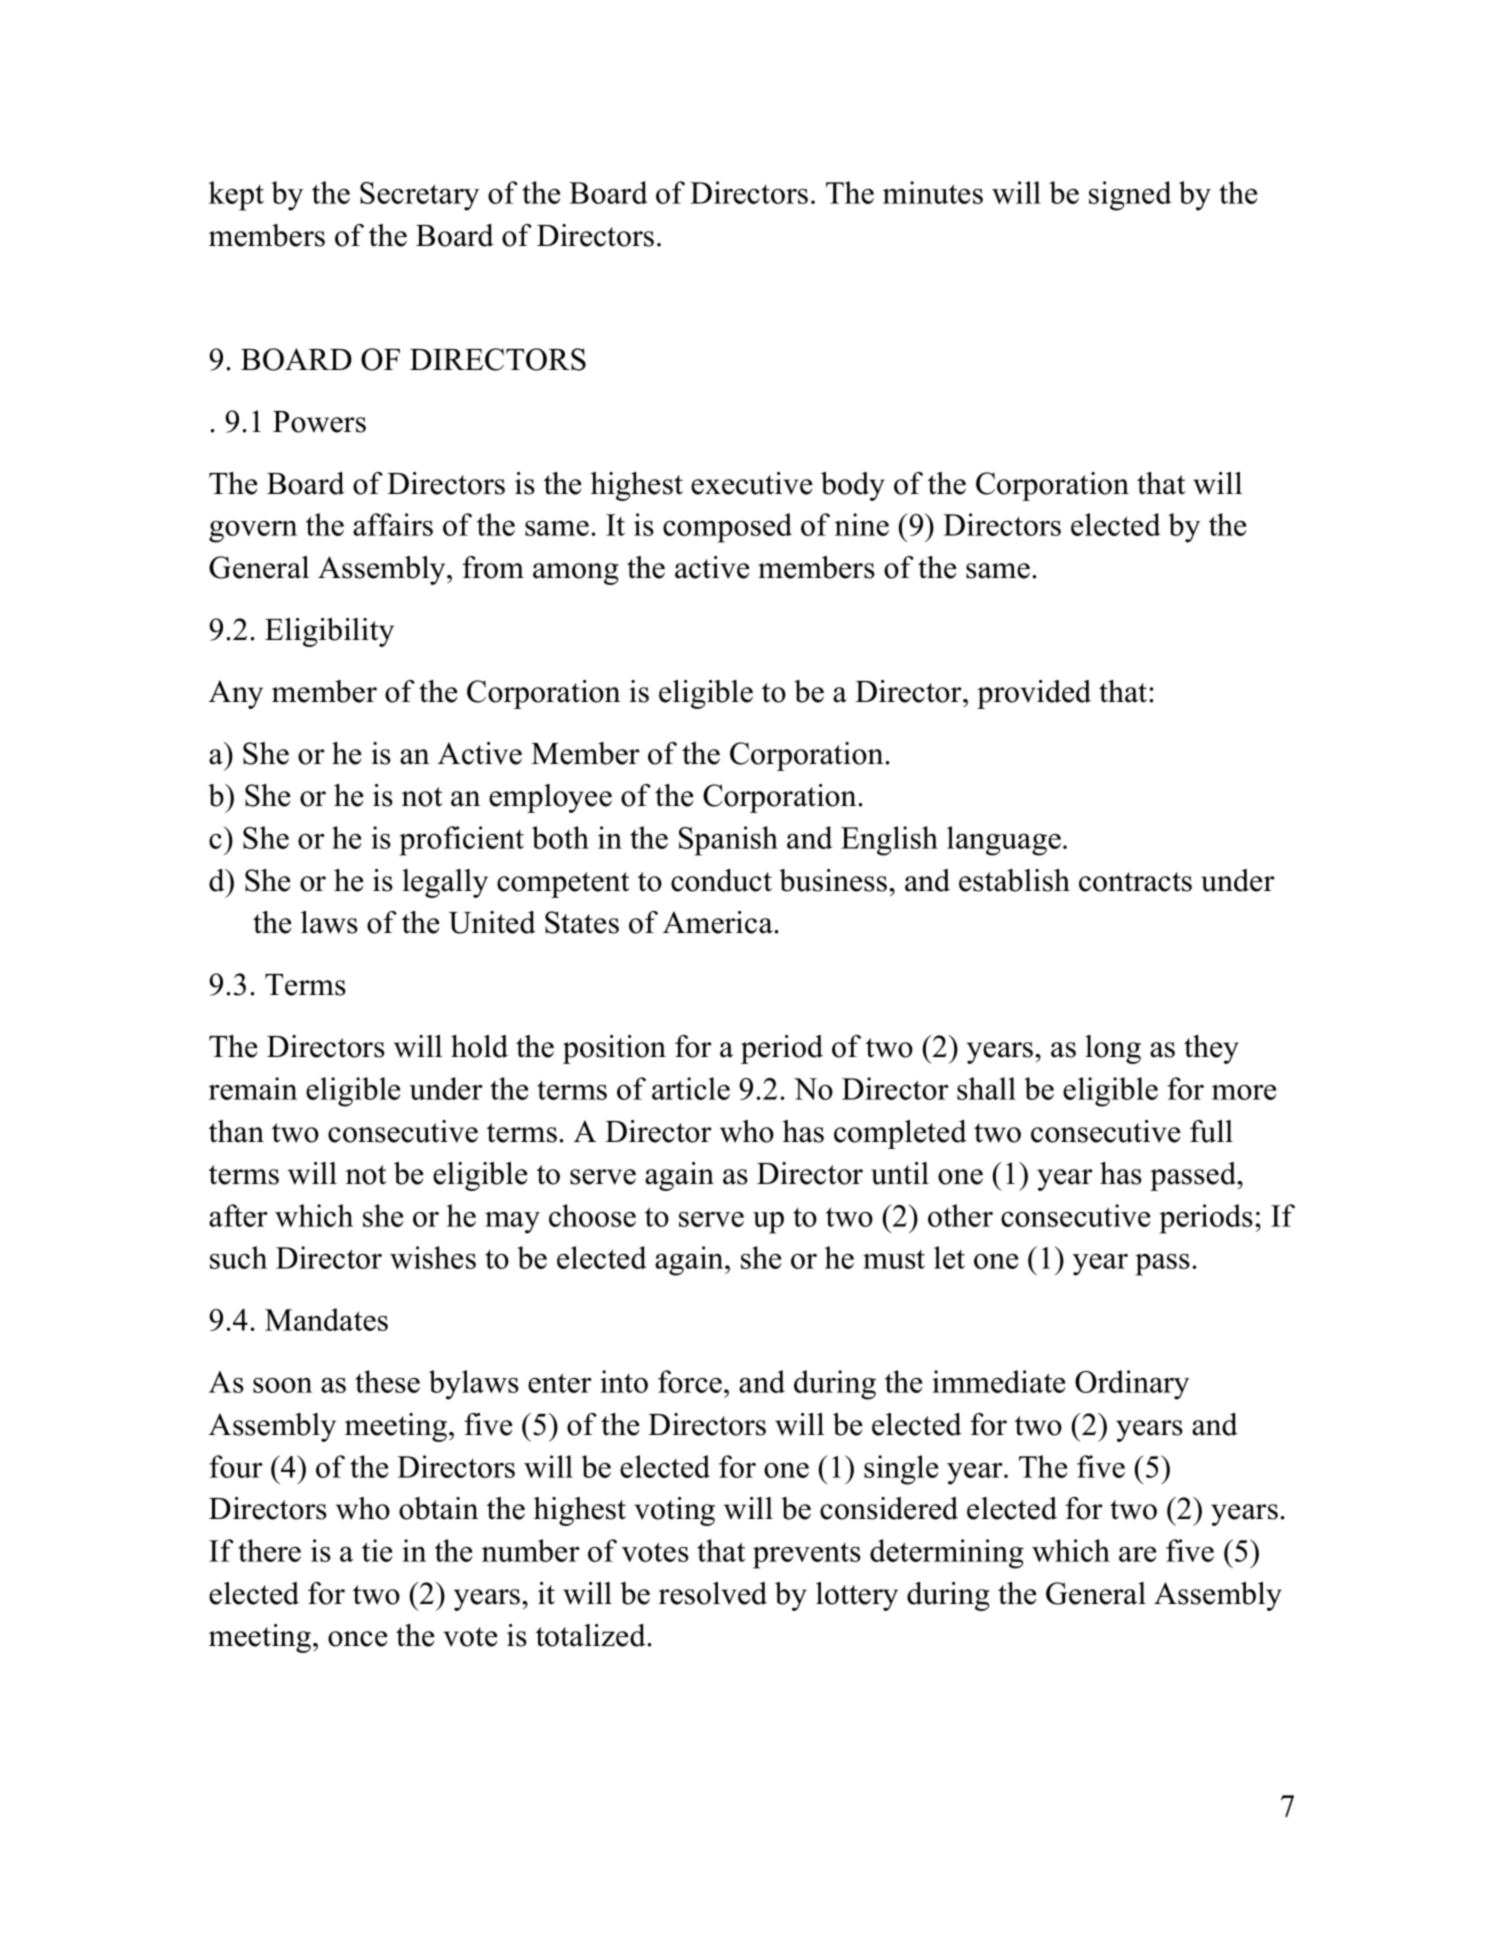  Describe the element at coordinates (933, 192) in the page. I see `minutes` at that location.
